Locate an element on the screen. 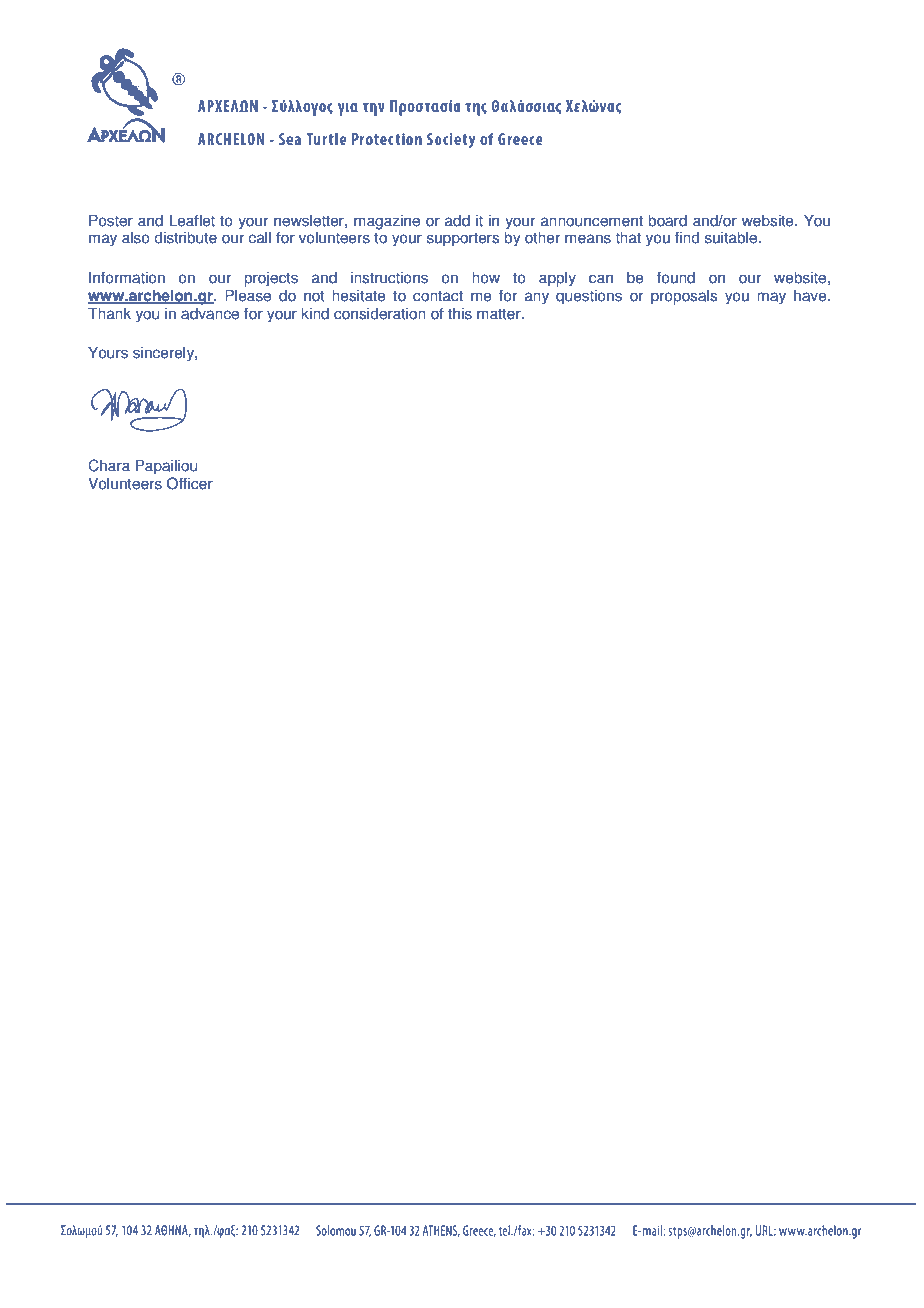  Officer is located at coordinates (190, 483).
